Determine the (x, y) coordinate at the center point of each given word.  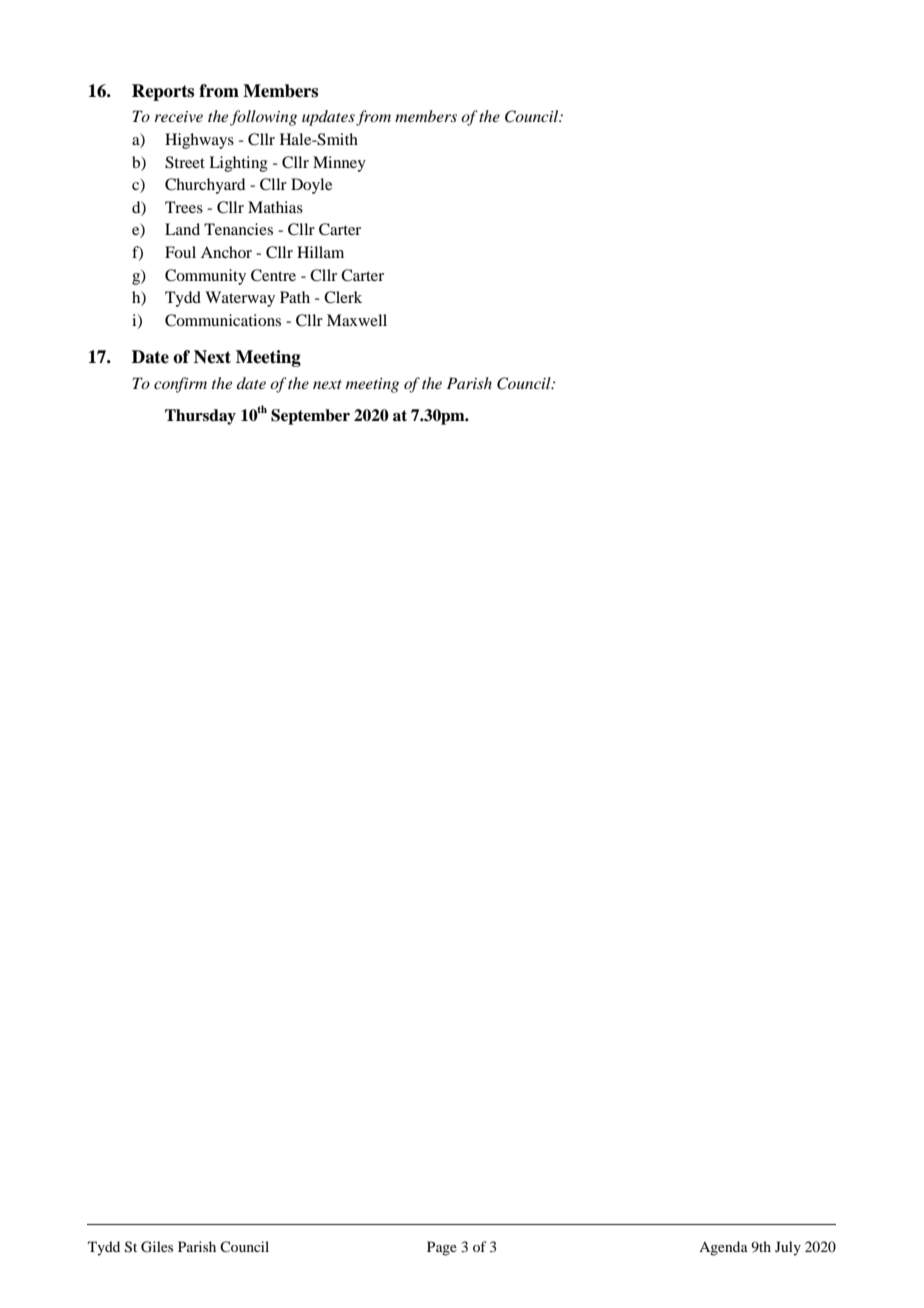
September (310, 417)
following (263, 118)
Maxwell (357, 320)
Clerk (343, 297)
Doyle (311, 186)
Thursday (200, 417)
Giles (157, 1247)
